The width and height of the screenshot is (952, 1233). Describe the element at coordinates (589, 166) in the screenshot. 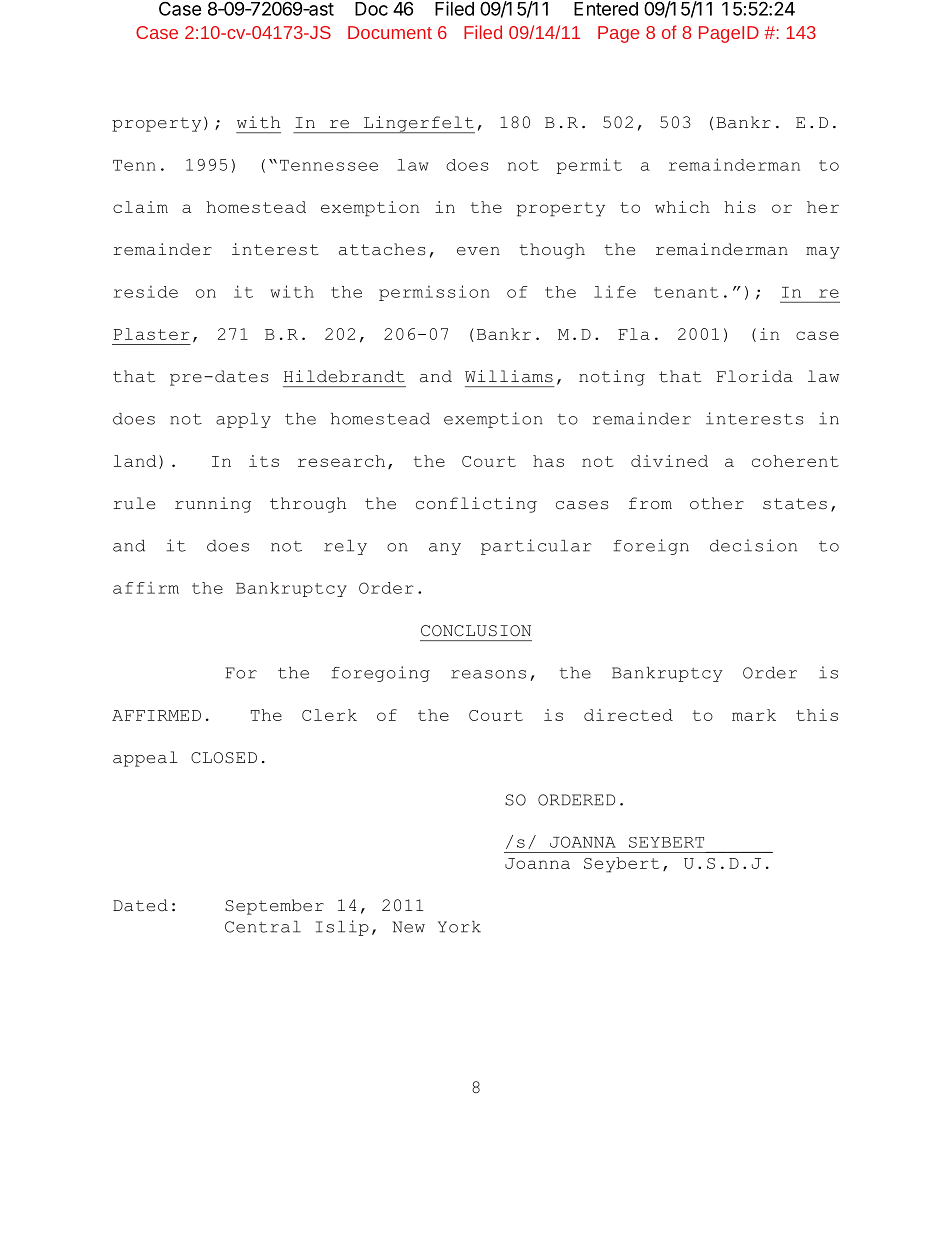

I see `permit` at that location.
